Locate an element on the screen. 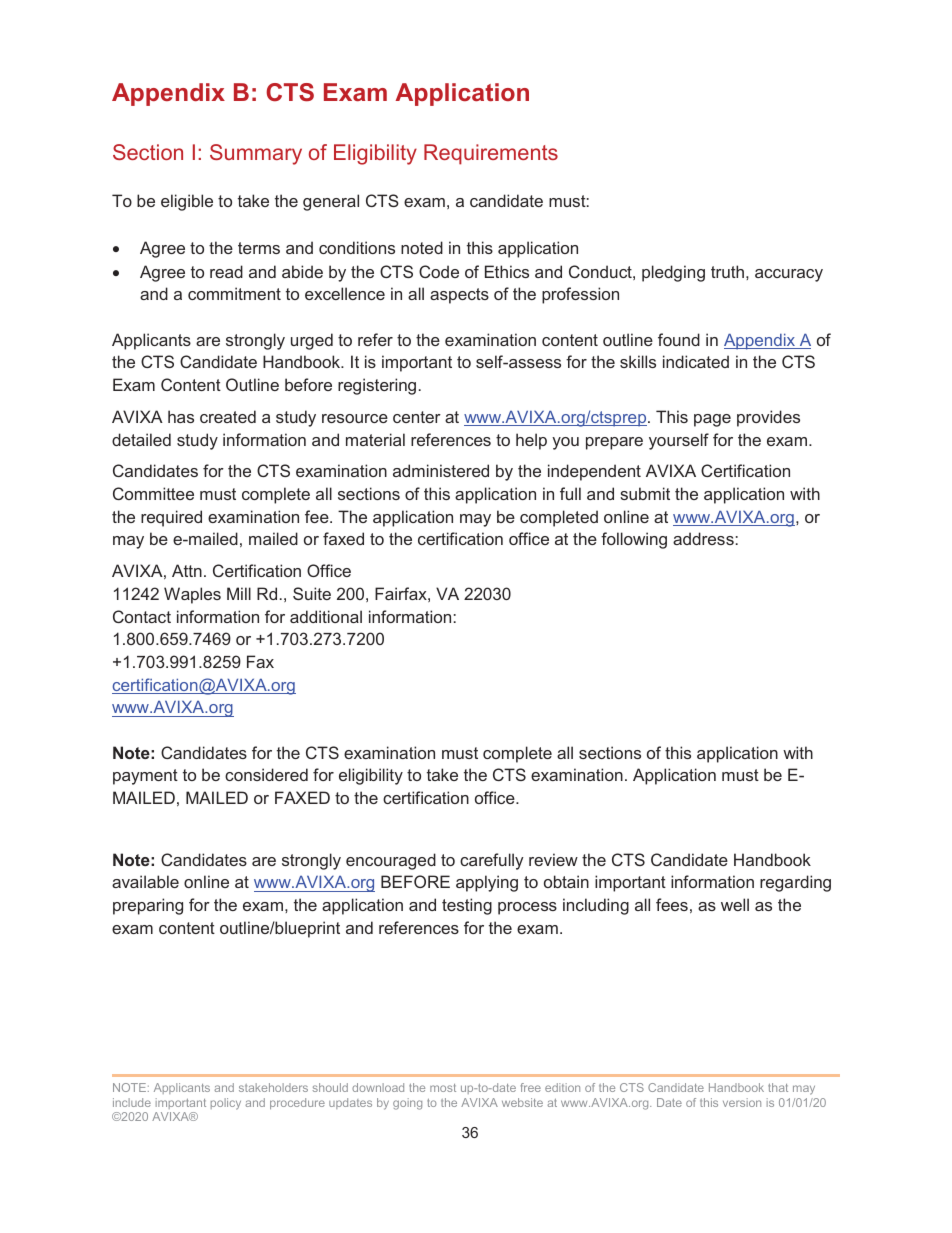  applying is located at coordinates (487, 883).
